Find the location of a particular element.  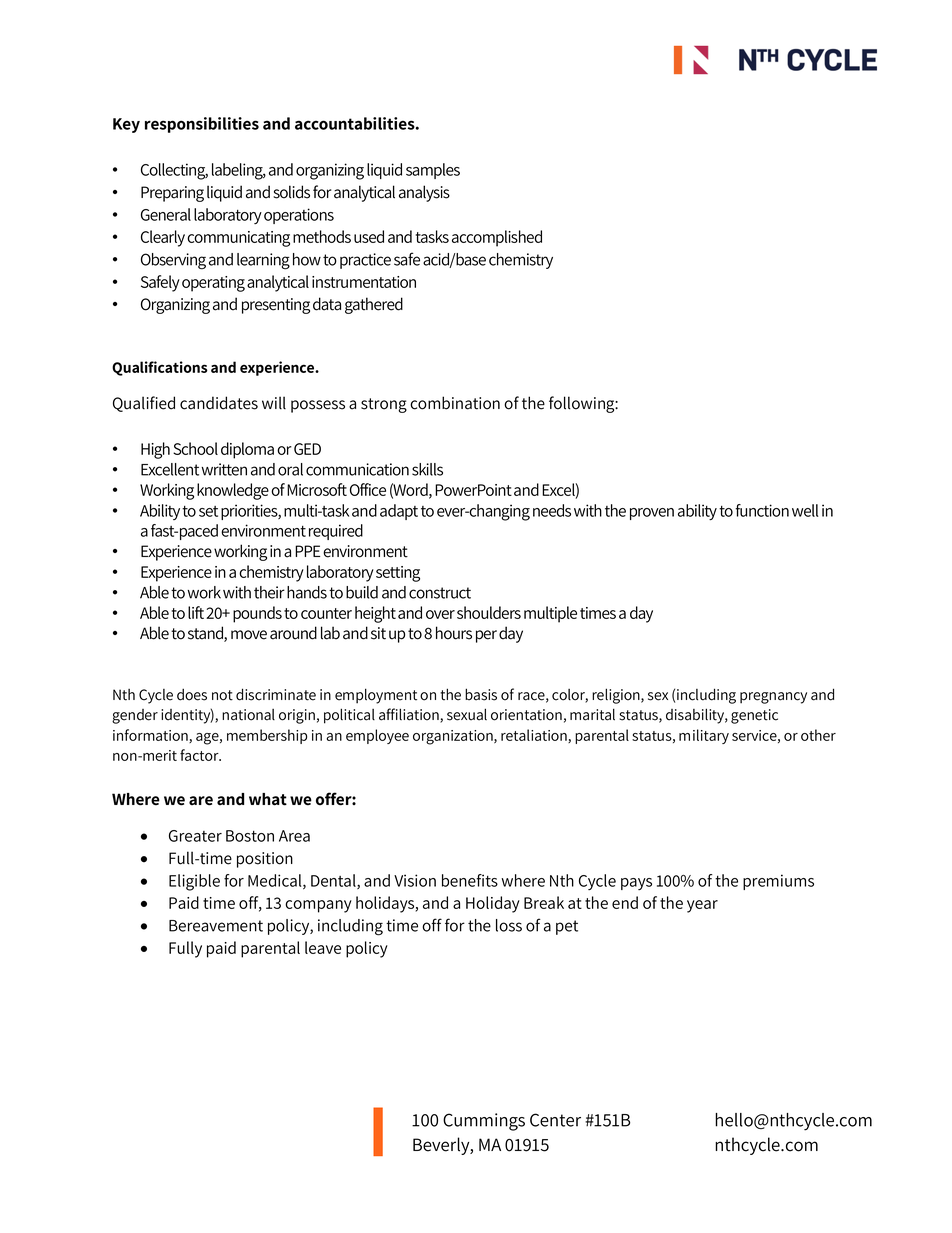

Collecting is located at coordinates (174, 171).
